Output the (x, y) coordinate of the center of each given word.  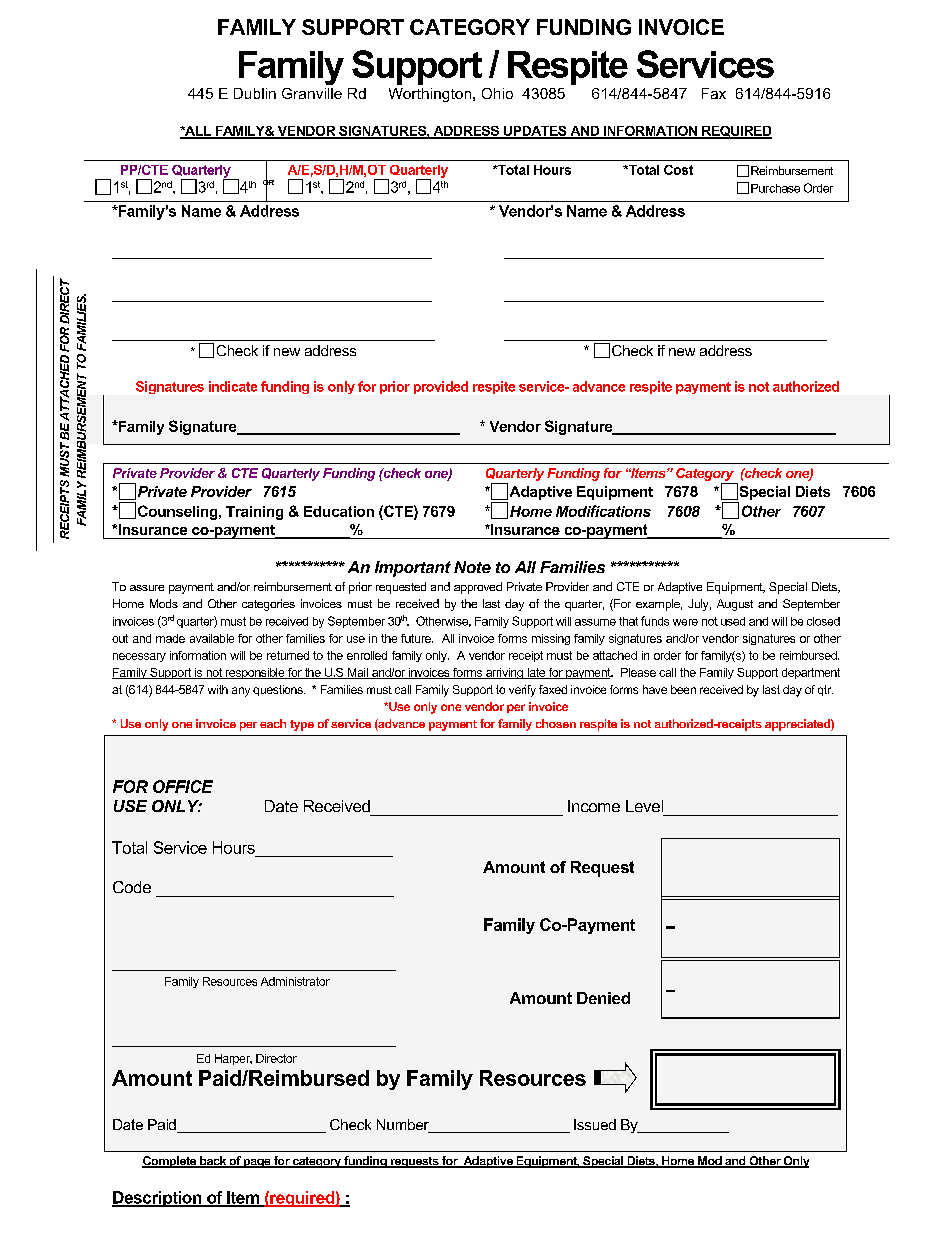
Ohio (497, 93)
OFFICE (183, 786)
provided (441, 387)
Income (594, 806)
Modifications (603, 511)
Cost (678, 170)
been (683, 689)
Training (254, 513)
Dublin (255, 93)
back (213, 1162)
